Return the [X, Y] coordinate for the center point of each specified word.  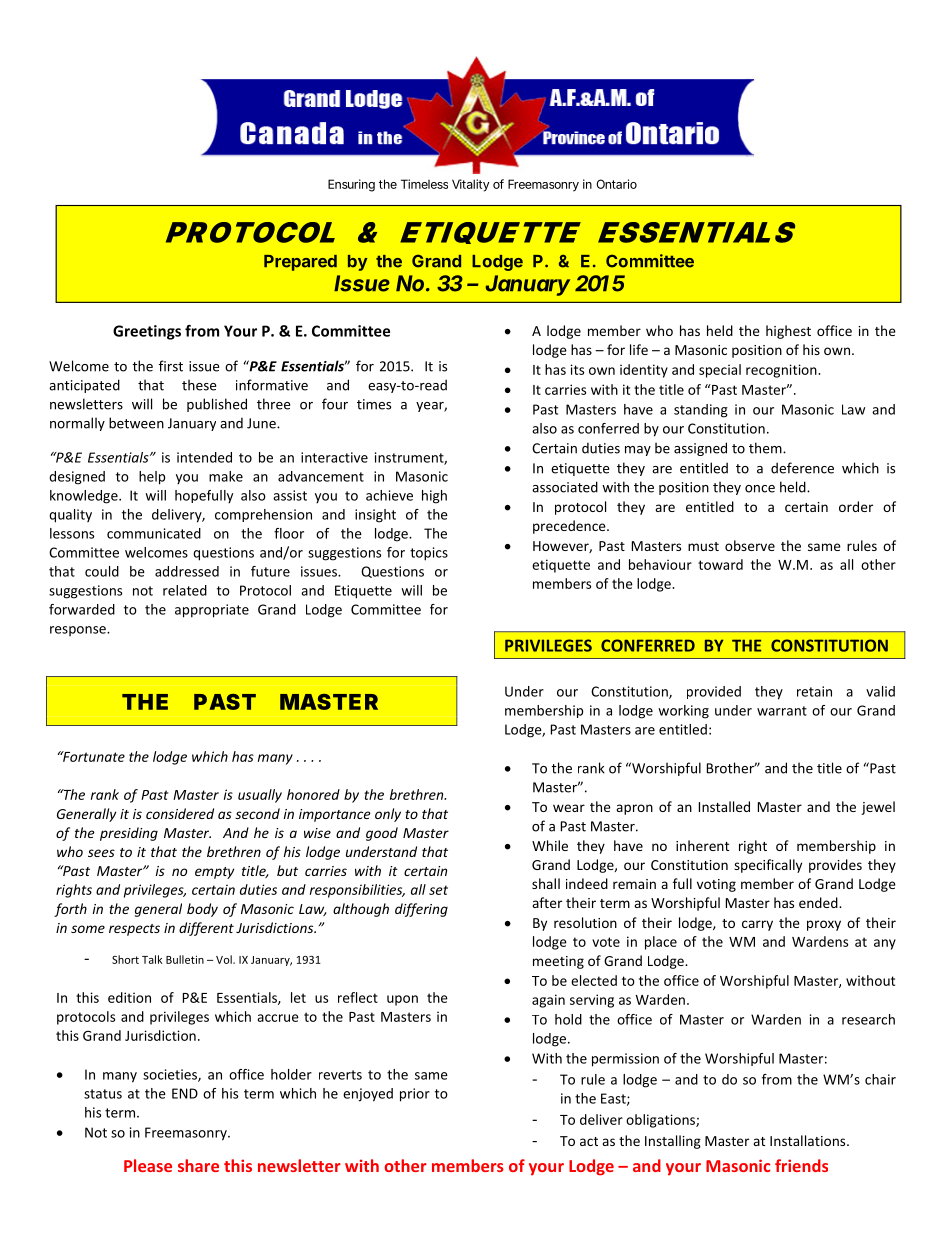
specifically [768, 866]
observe [750, 545]
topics [429, 554]
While [550, 845]
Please [148, 1165]
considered [180, 813]
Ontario [616, 184]
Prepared [300, 263]
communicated [154, 533]
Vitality [470, 185]
